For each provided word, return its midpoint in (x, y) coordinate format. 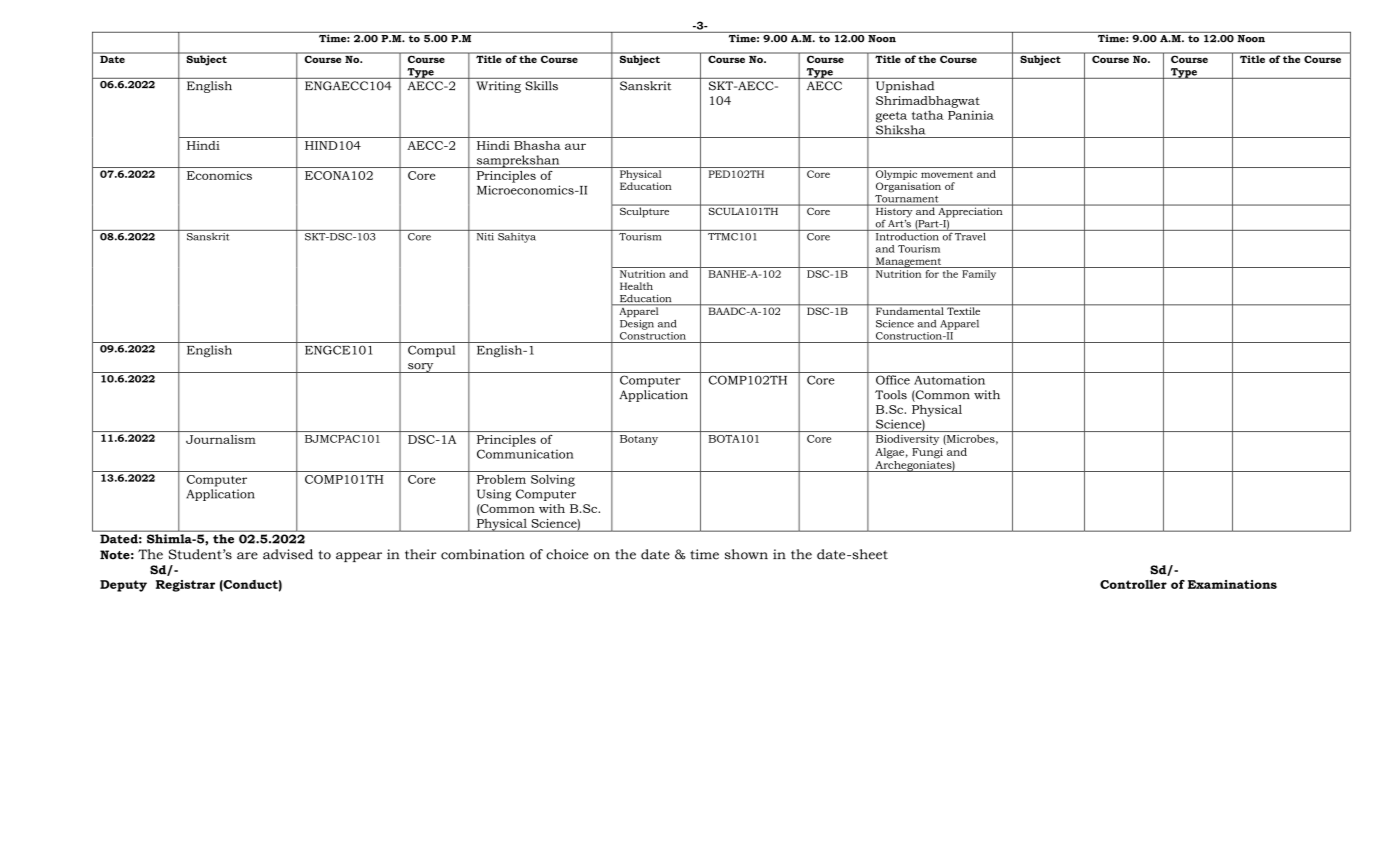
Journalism (221, 439)
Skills (541, 85)
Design (637, 325)
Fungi (927, 453)
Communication (525, 454)
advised (288, 554)
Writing (499, 87)
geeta (891, 117)
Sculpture (645, 211)
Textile (964, 310)
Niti (485, 235)
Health (636, 286)
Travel (970, 235)
